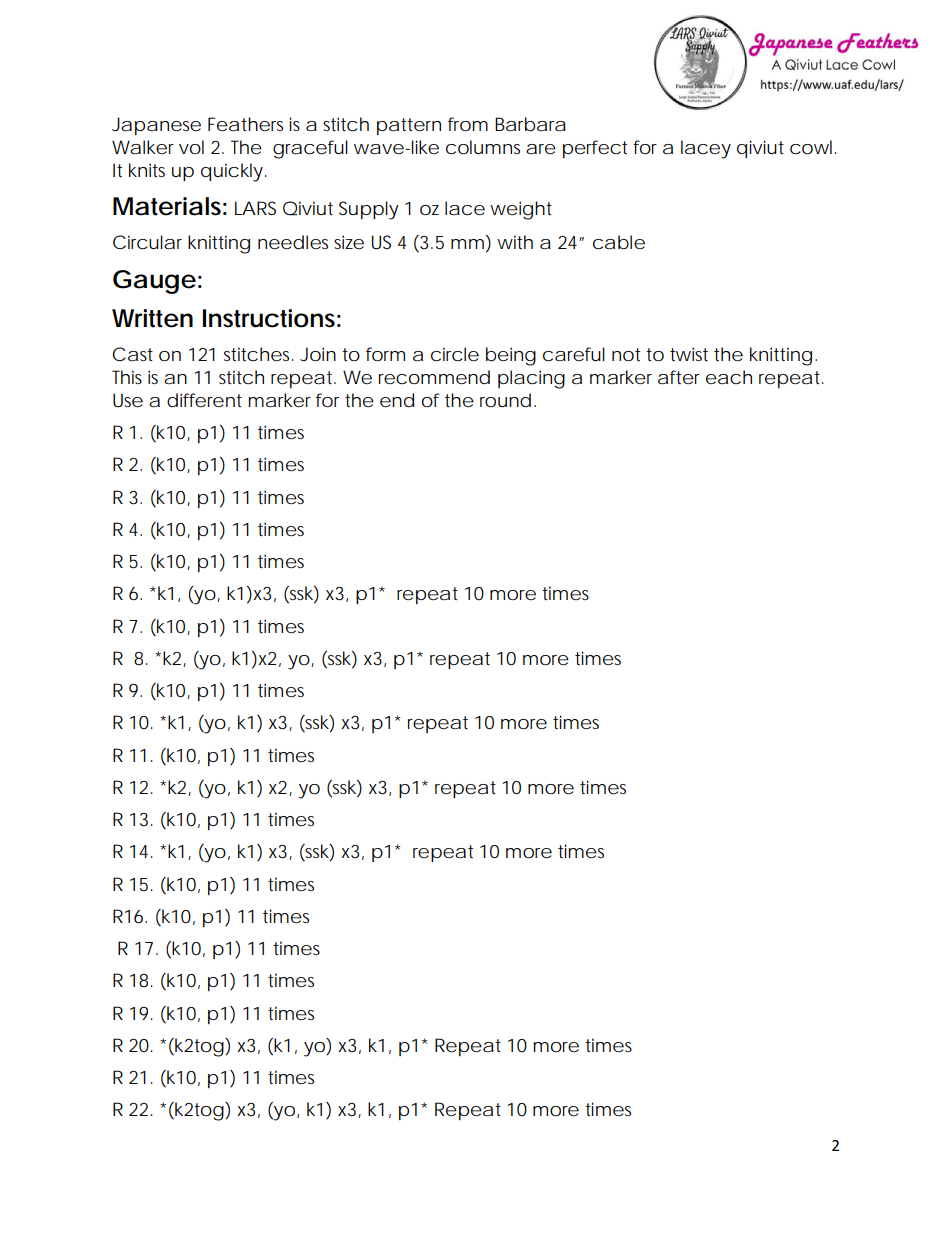 The height and width of the document is (1233, 952). Describe the element at coordinates (156, 126) in the document. I see `Japanese` at that location.
